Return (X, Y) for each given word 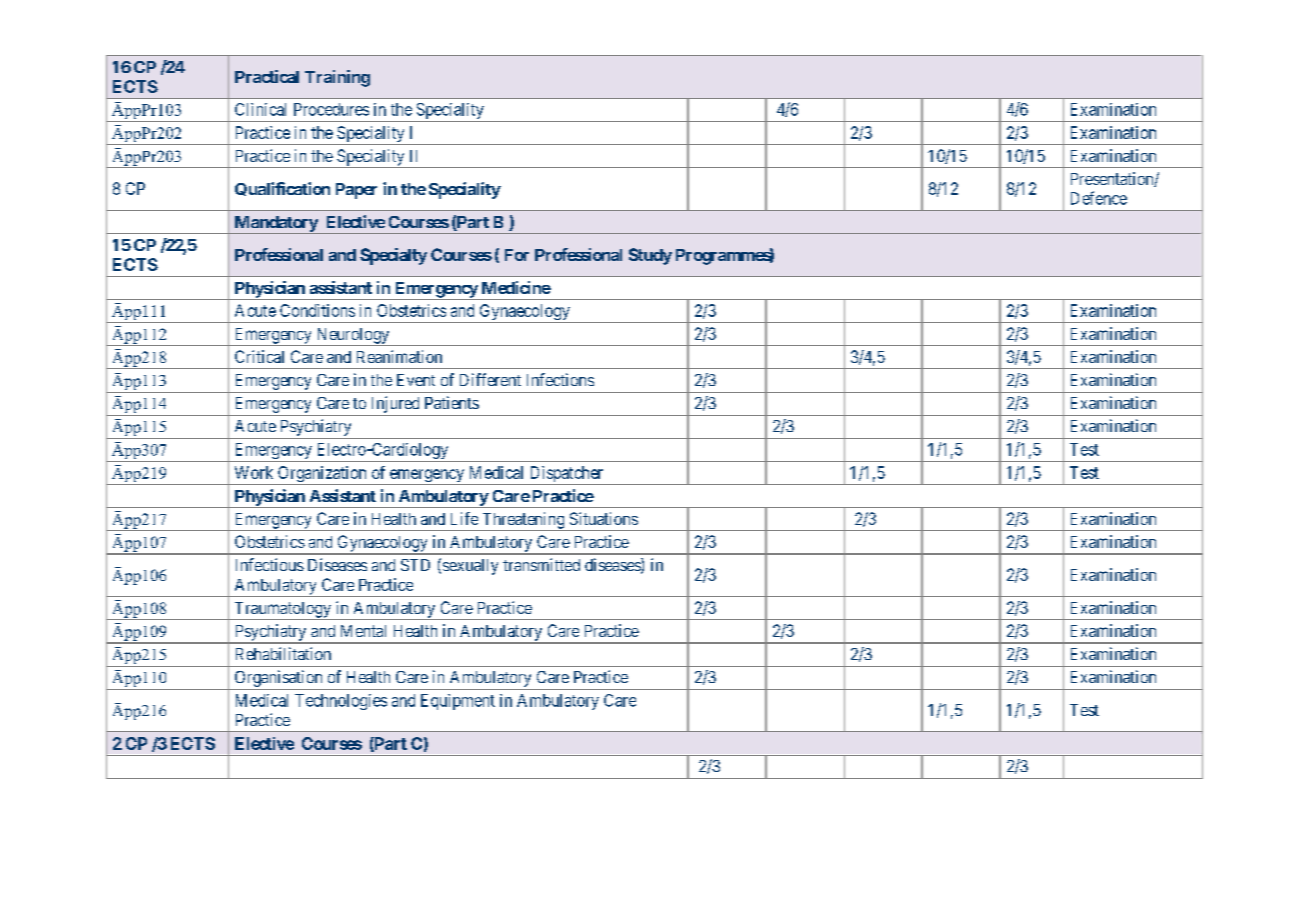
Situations (604, 518)
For (517, 255)
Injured (395, 404)
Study (650, 256)
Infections (560, 379)
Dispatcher (566, 475)
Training (337, 78)
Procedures (331, 109)
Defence (1099, 198)
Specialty (393, 256)
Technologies (341, 702)
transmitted (541, 564)
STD (415, 565)
